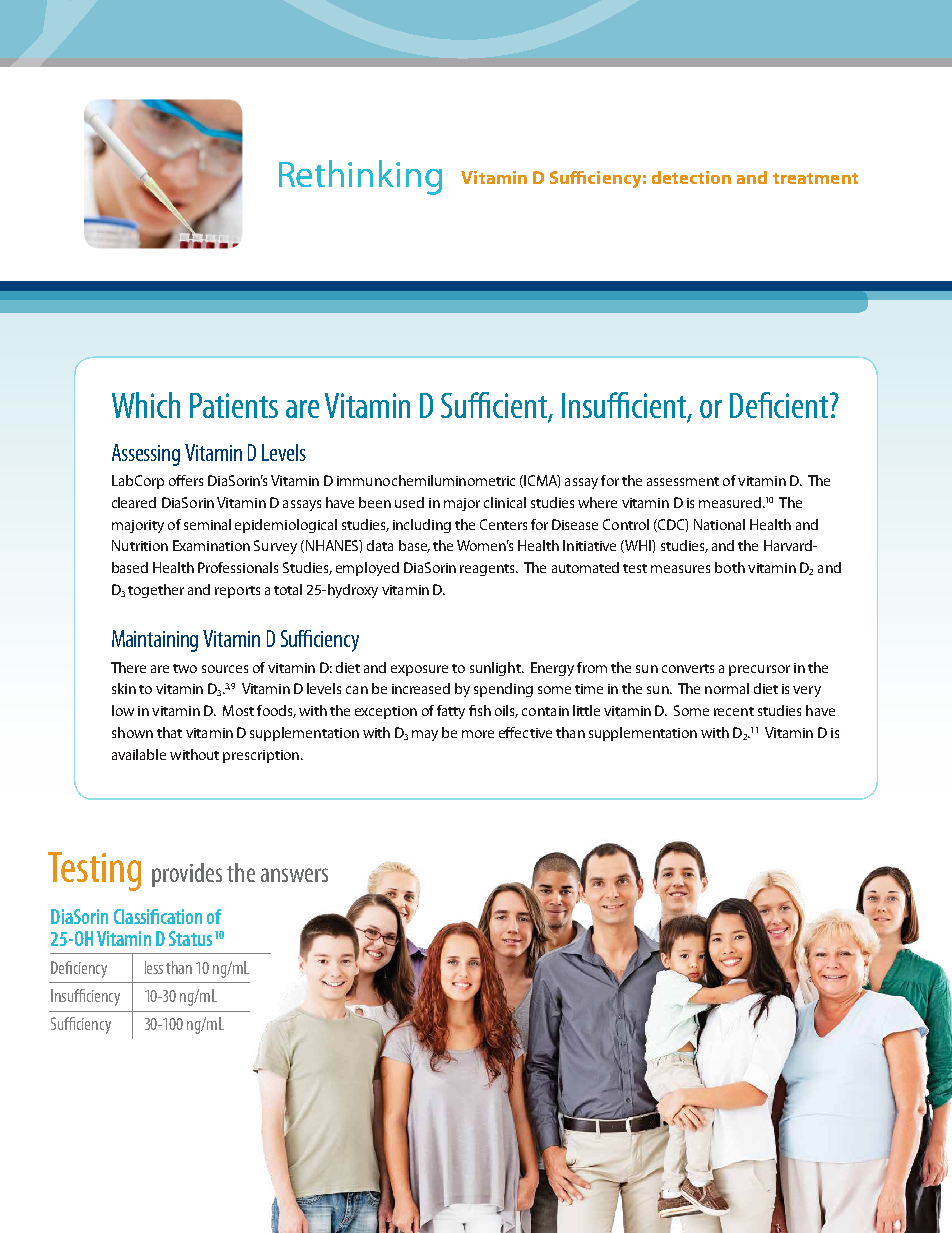 This document has width=952, height=1233. I want to click on recent, so click(734, 711).
